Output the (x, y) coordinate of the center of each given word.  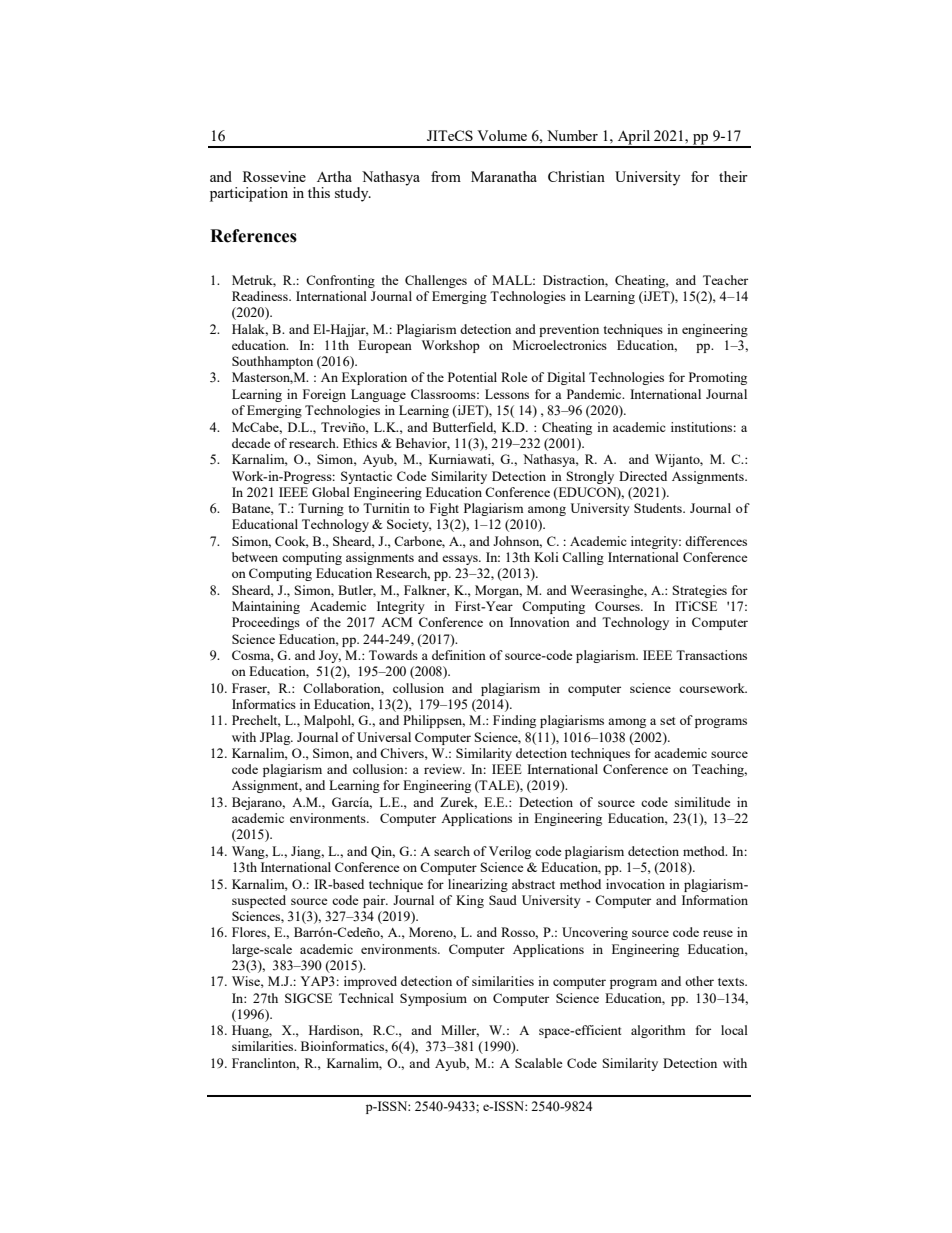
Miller (460, 1031)
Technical (366, 998)
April (634, 138)
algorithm (658, 1031)
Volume (502, 135)
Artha (334, 176)
